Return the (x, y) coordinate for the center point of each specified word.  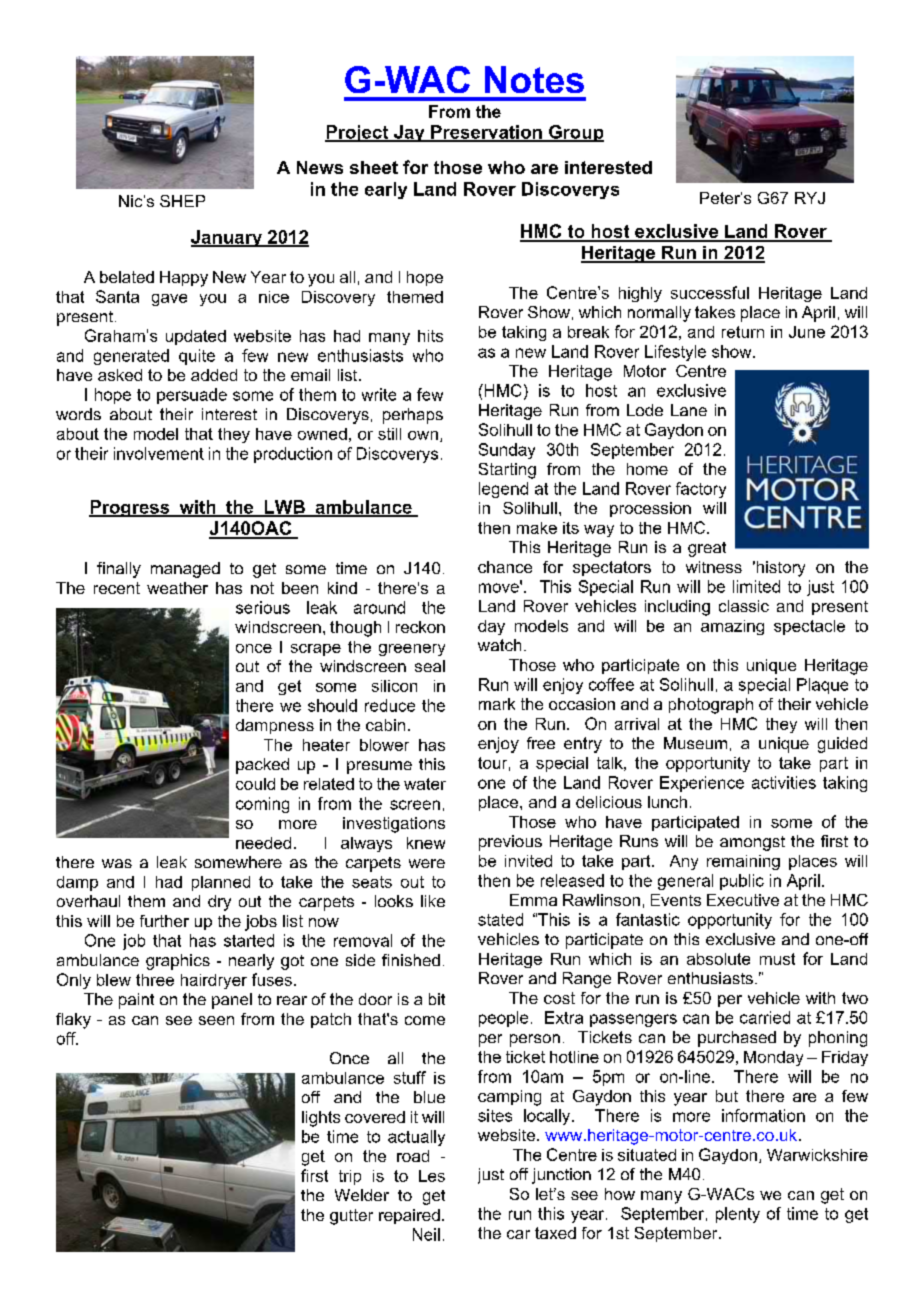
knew (426, 843)
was (117, 863)
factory (701, 490)
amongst (752, 843)
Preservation (486, 133)
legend (503, 490)
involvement (159, 453)
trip (350, 1177)
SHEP (182, 201)
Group (575, 133)
